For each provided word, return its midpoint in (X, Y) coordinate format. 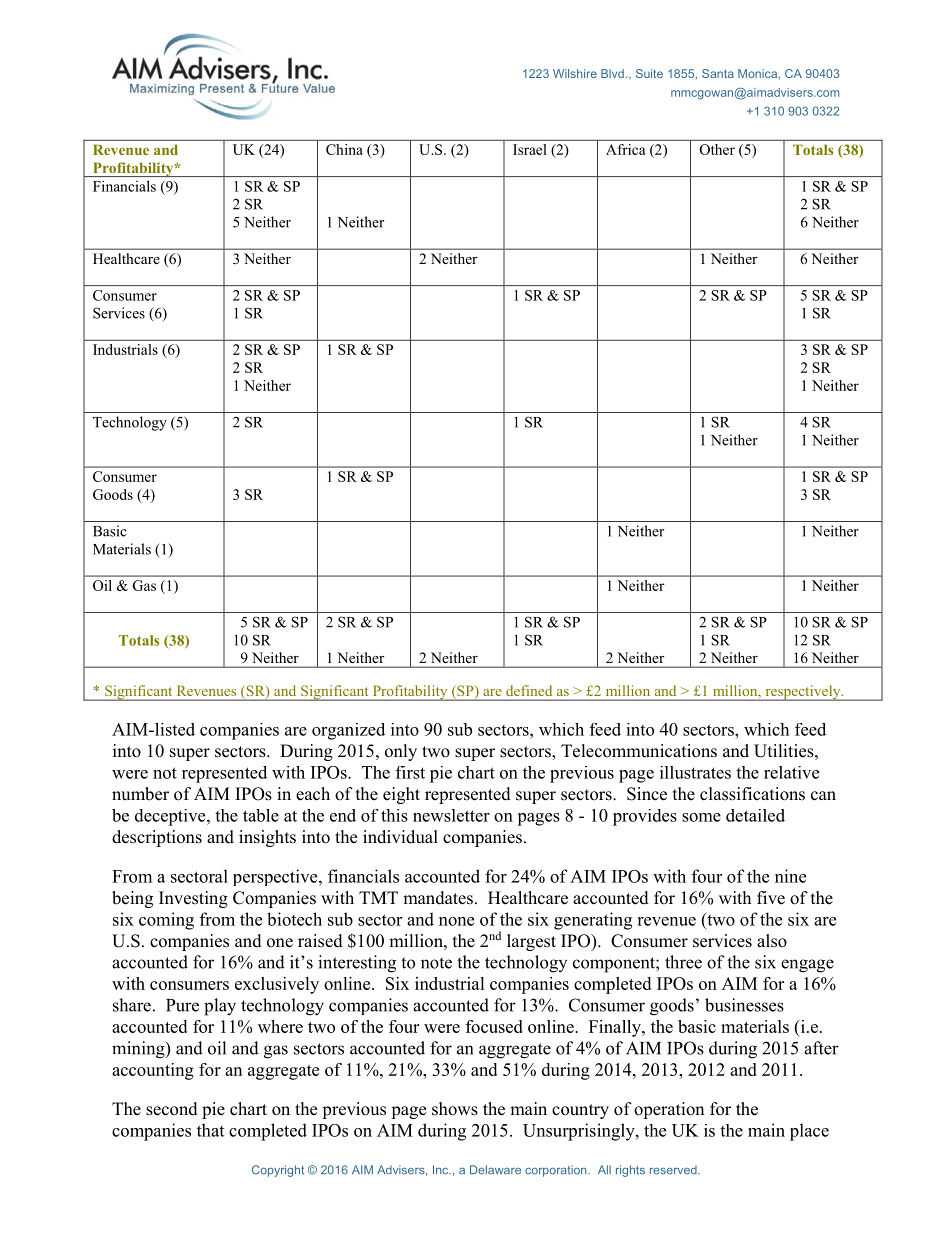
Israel (529, 149)
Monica (759, 74)
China (344, 149)
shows (455, 1109)
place (809, 1132)
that (210, 1130)
